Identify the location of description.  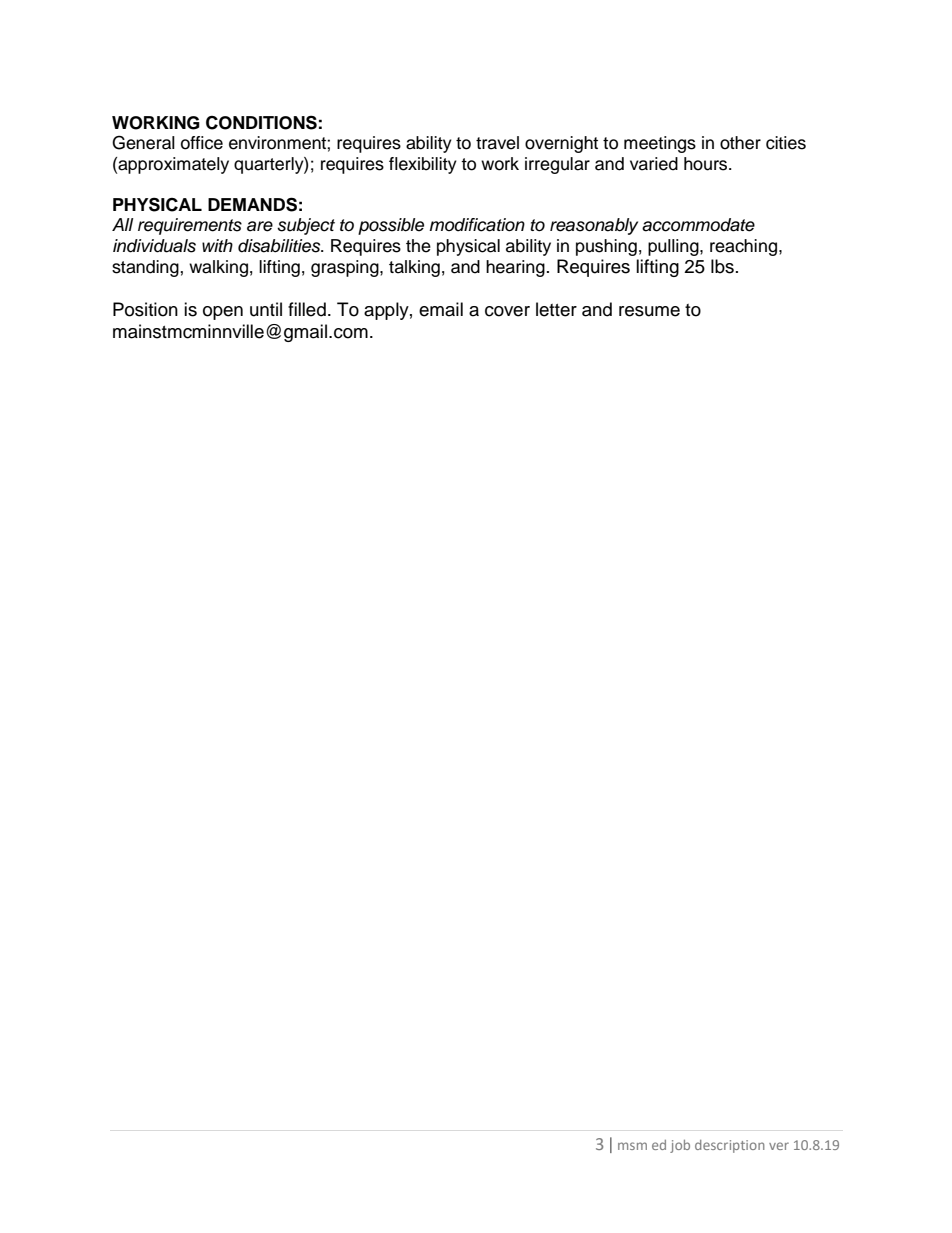
(730, 1146).
